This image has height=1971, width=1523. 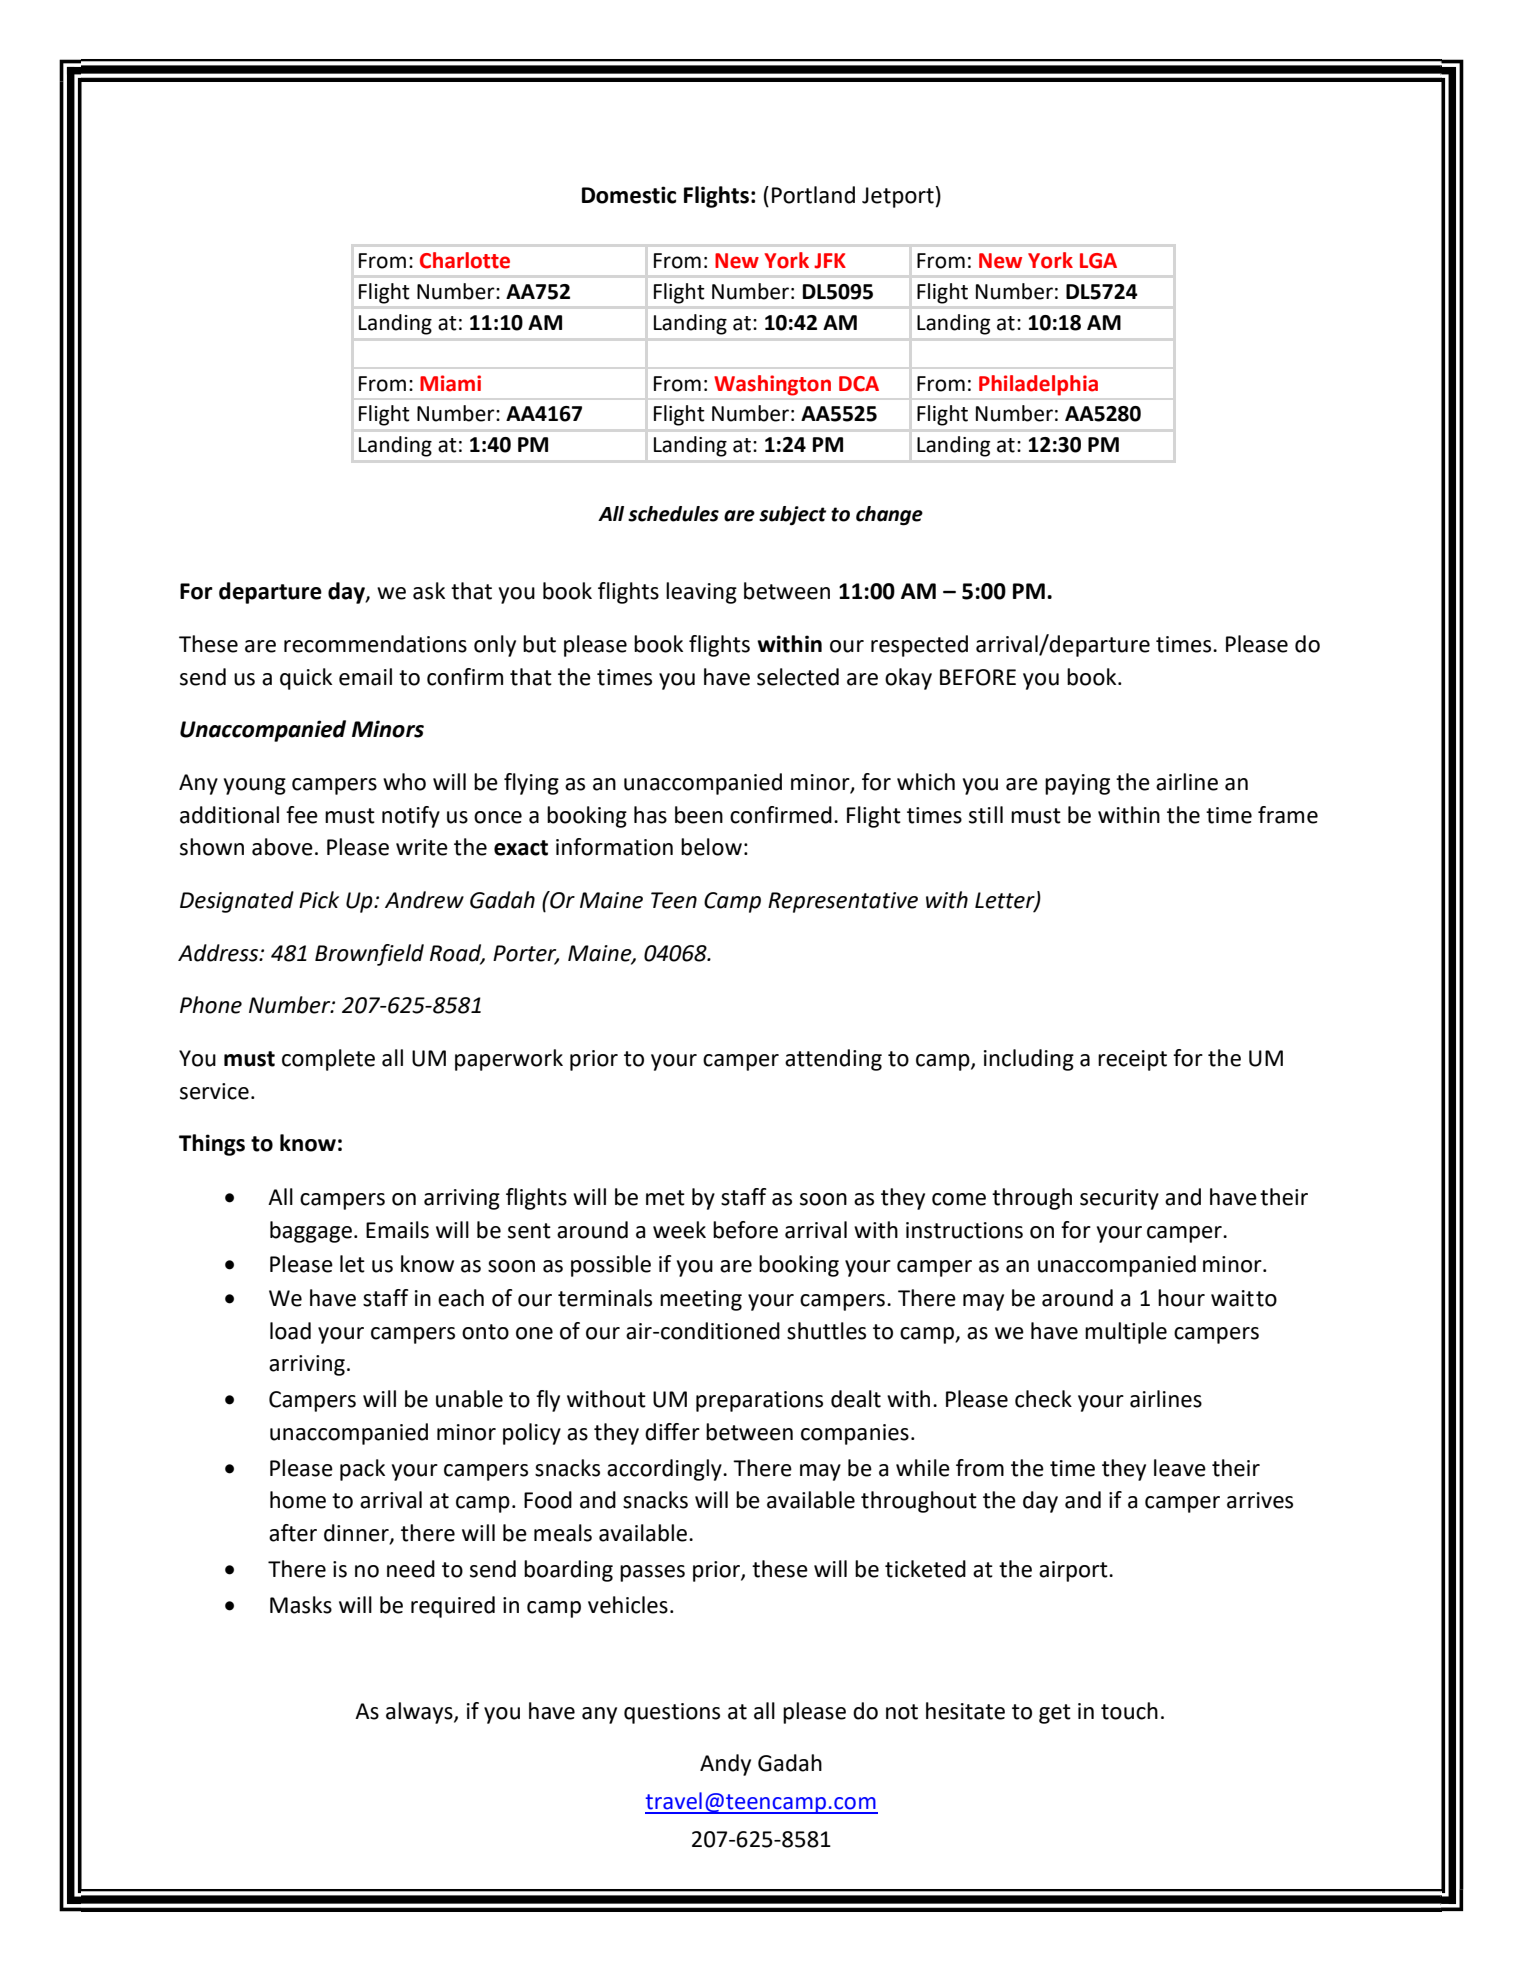 What do you see at coordinates (465, 260) in the image?
I see `Charlotte` at bounding box center [465, 260].
